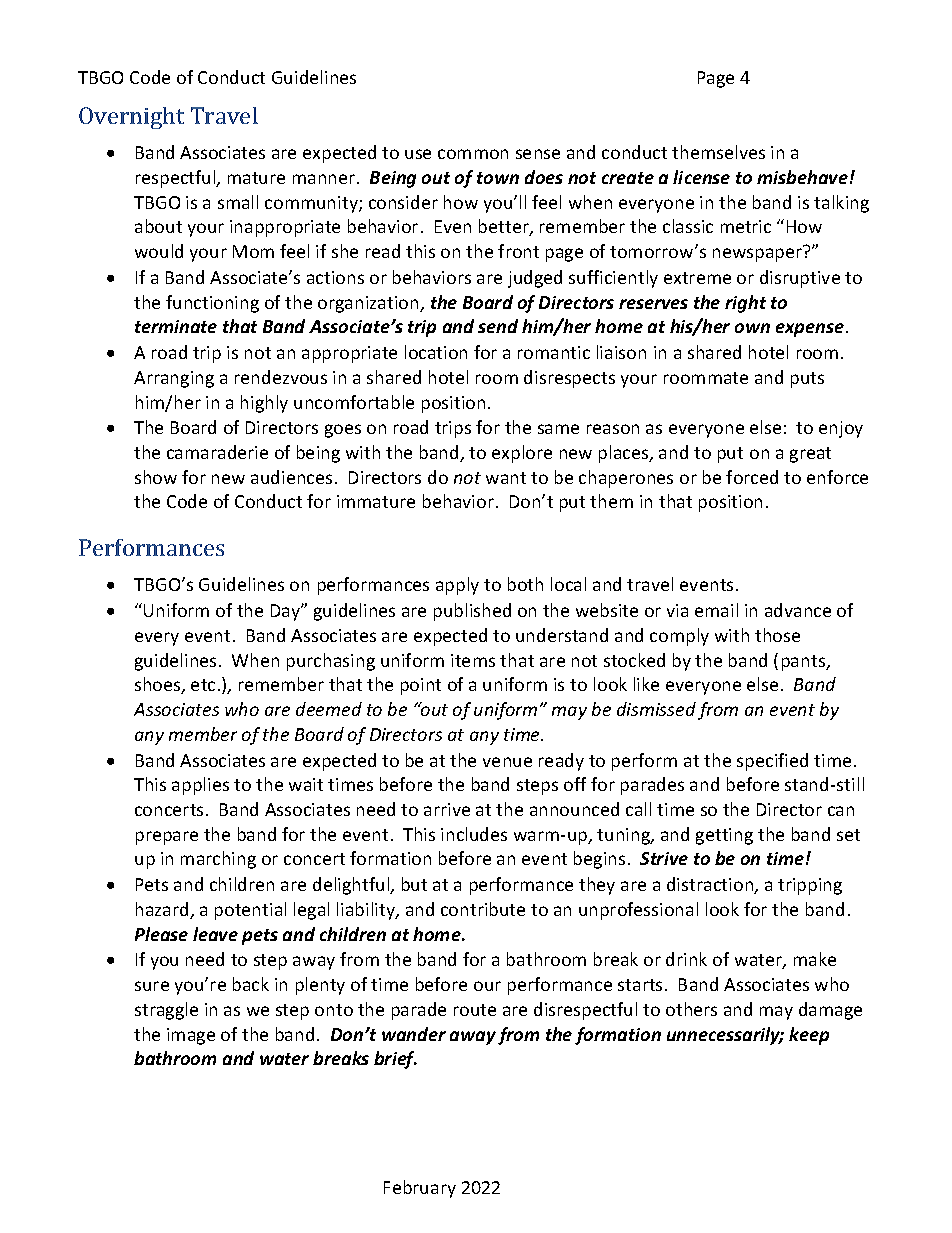 This document has height=1233, width=952. What do you see at coordinates (264, 404) in the document?
I see `highly` at bounding box center [264, 404].
